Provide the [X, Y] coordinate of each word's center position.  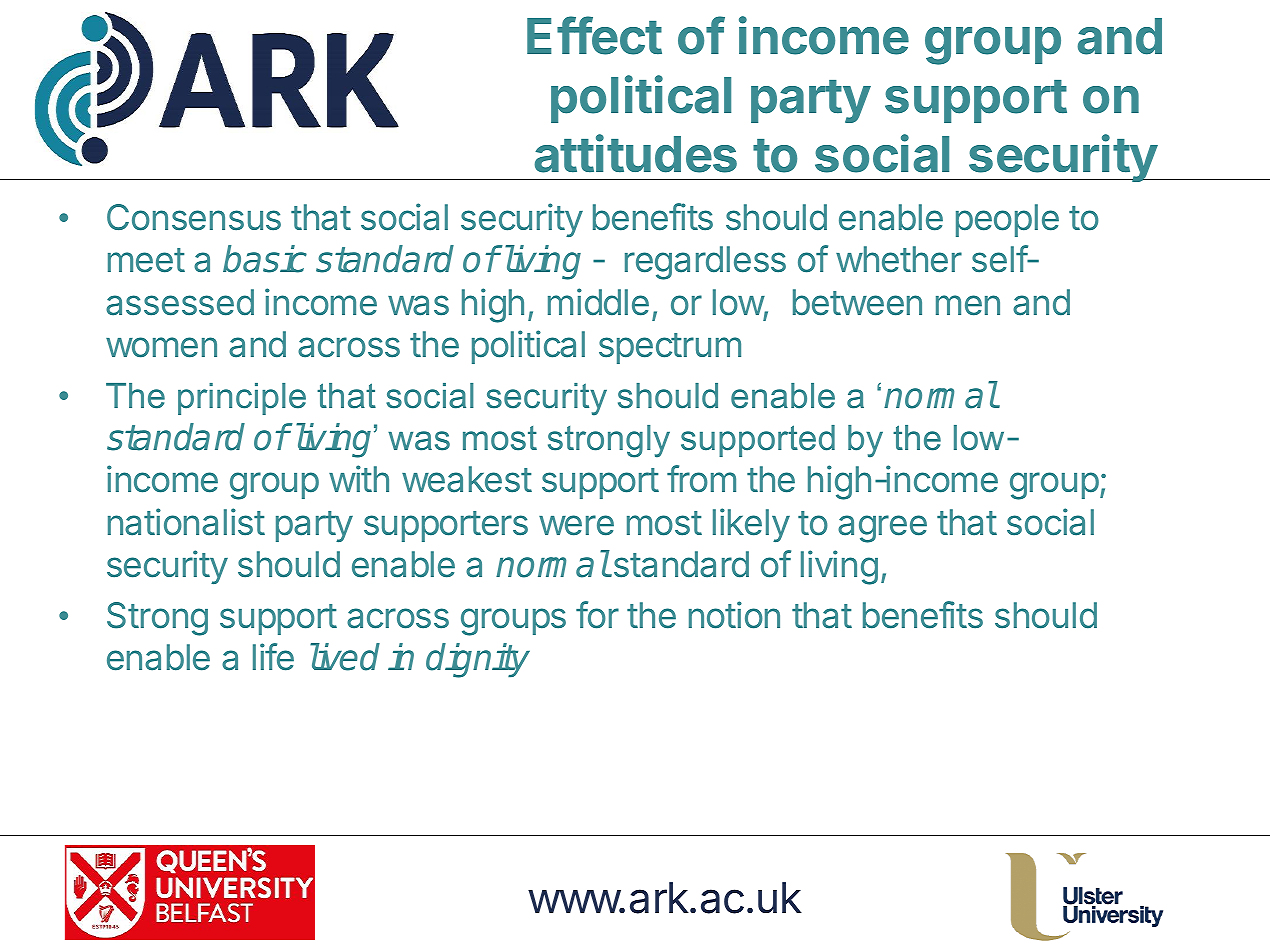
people [1007, 220]
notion [734, 615]
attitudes [636, 153]
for [597, 615]
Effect [594, 35]
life [273, 657]
